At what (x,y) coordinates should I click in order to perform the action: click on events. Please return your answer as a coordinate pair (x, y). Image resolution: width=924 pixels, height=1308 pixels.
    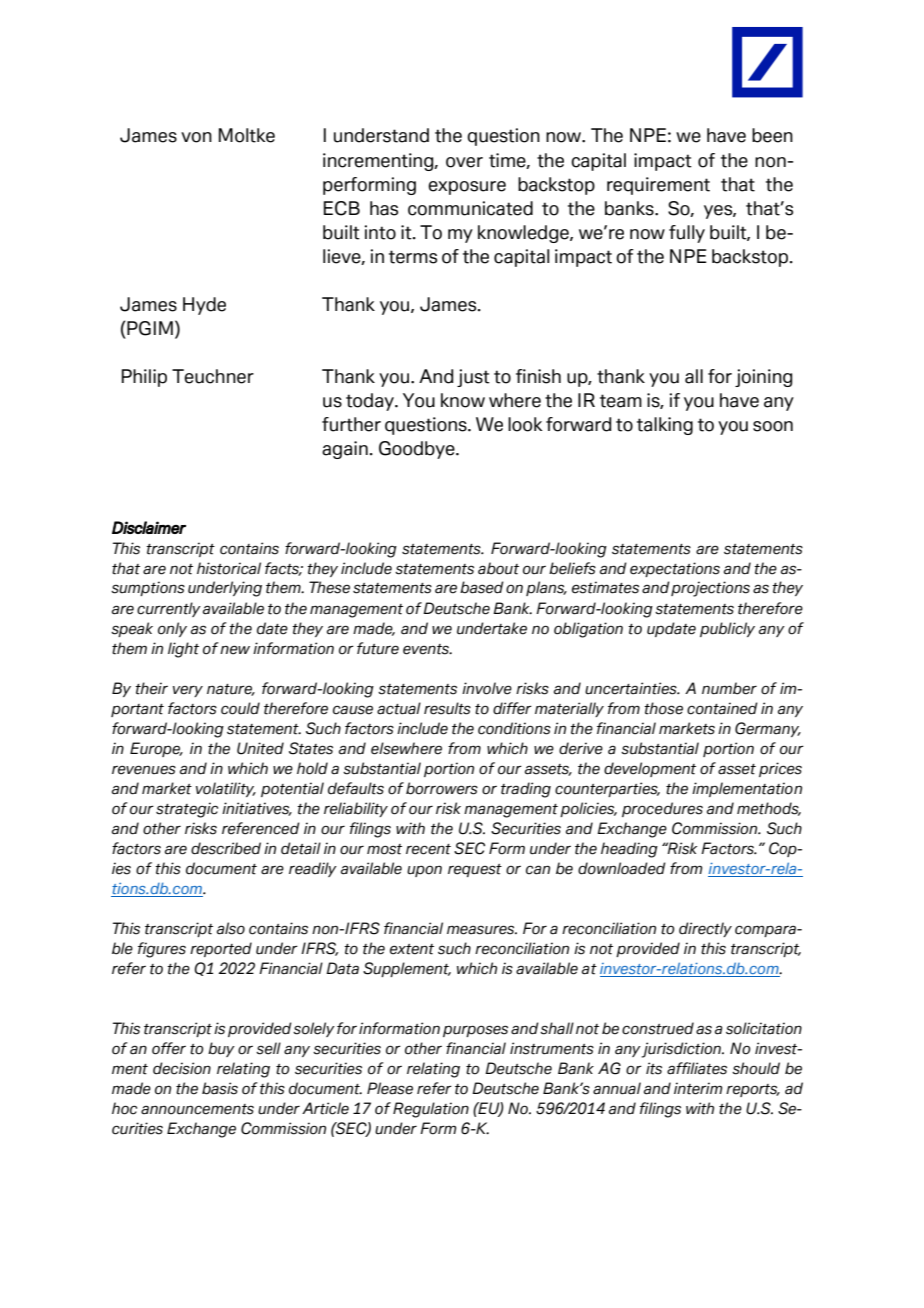
    Looking at the image, I should click on (427, 649).
